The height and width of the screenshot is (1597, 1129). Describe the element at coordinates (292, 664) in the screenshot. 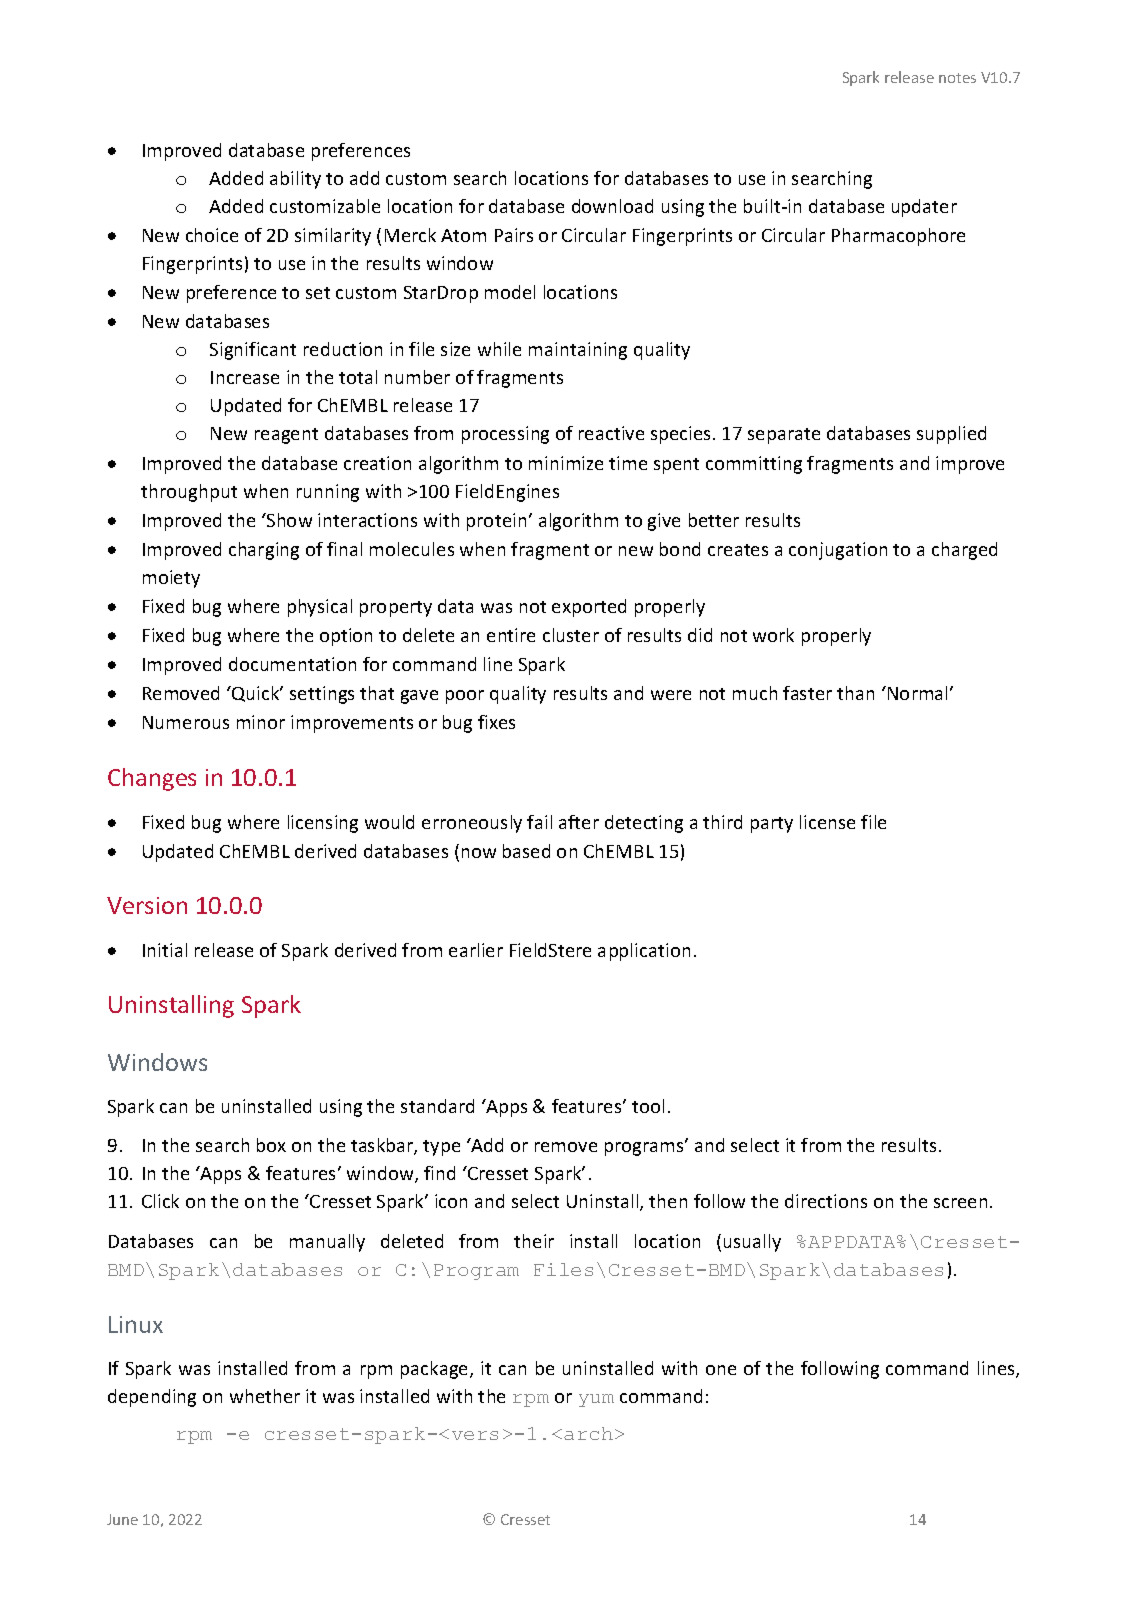

I see `documentation` at that location.
